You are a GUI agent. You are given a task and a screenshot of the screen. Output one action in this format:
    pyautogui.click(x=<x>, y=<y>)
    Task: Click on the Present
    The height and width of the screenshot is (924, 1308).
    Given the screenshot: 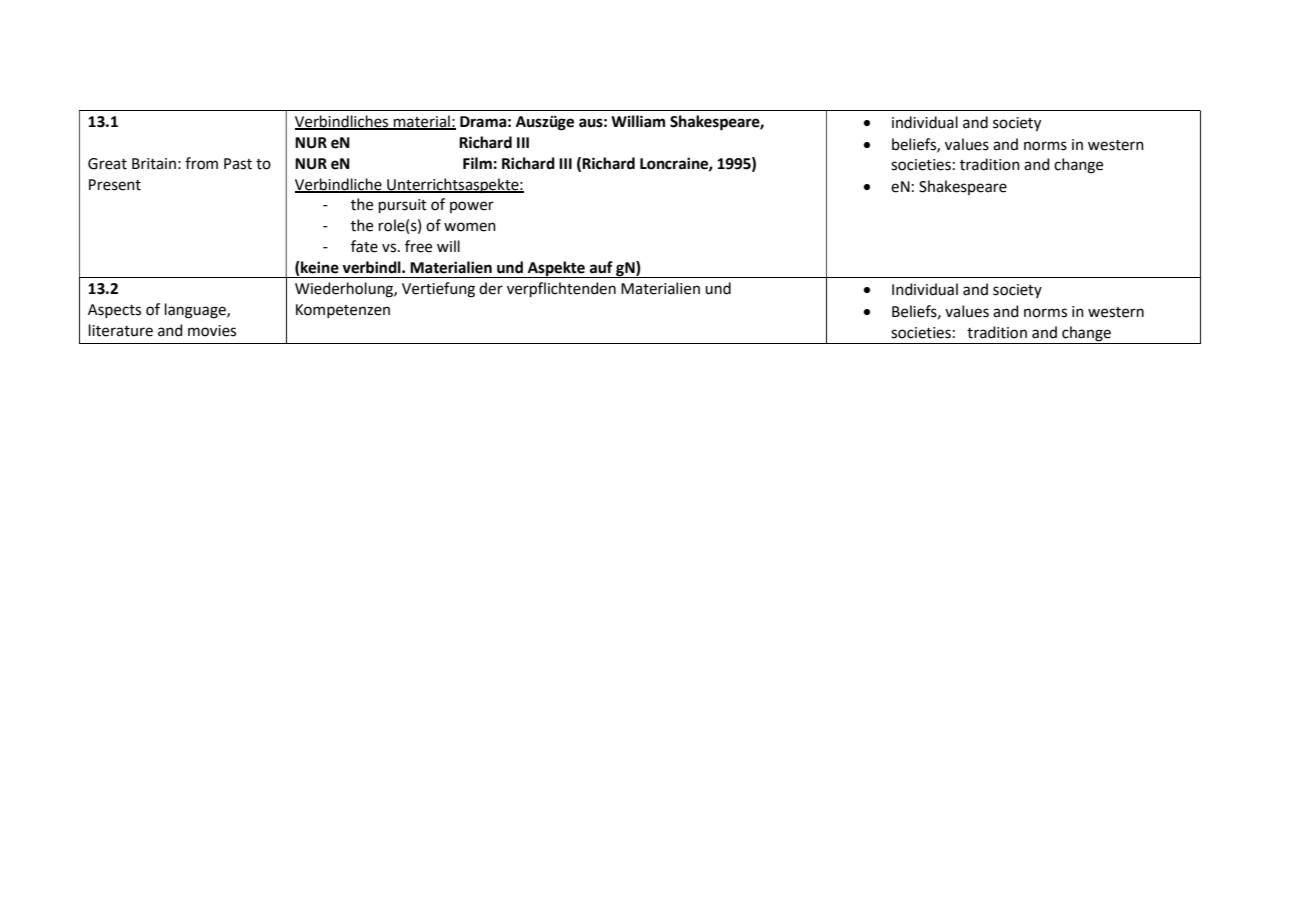 What is the action you would take?
    pyautogui.click(x=115, y=185)
